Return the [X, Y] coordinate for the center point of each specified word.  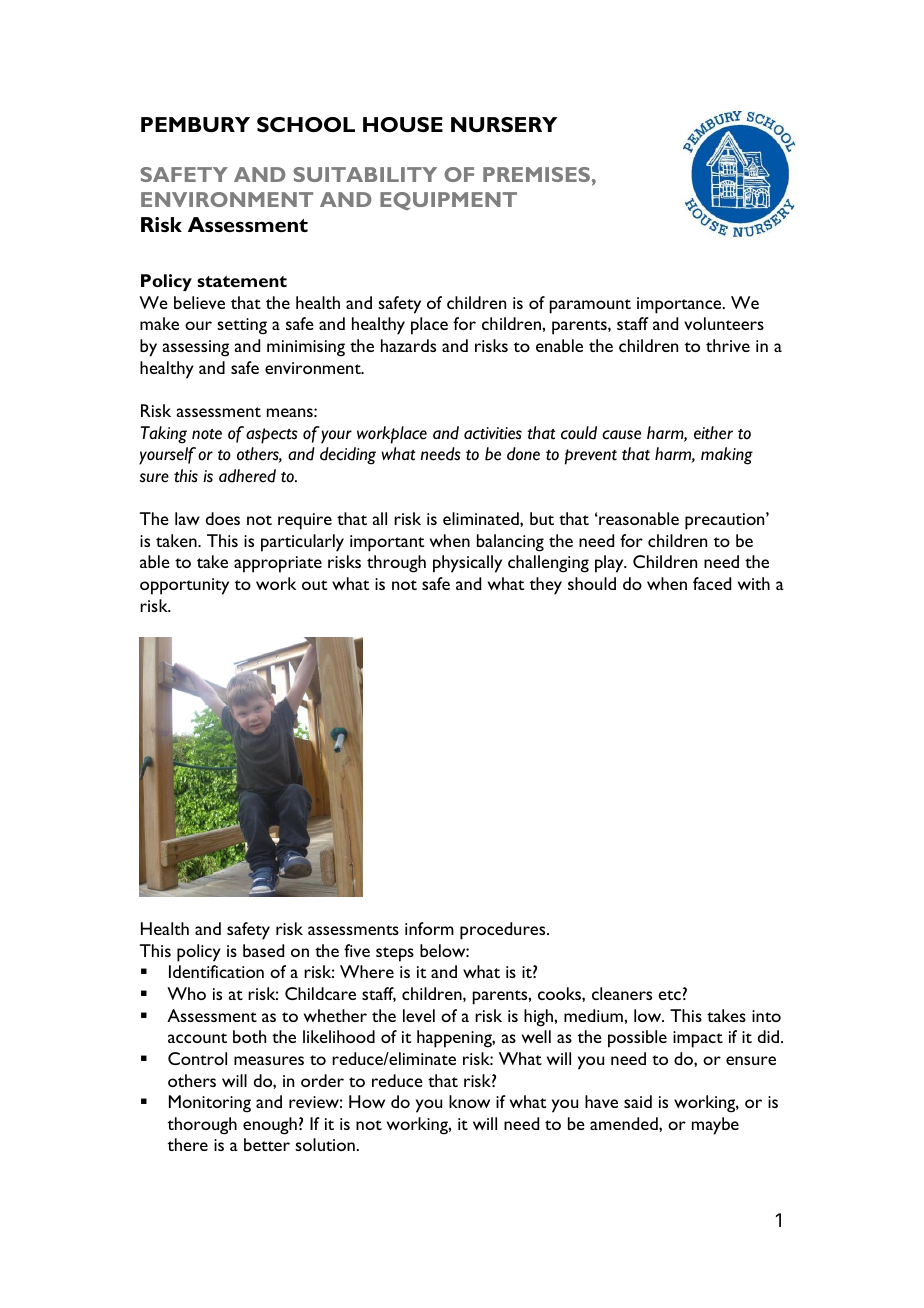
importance [680, 305]
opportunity [184, 586]
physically [467, 564]
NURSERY [504, 124]
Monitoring [210, 1104]
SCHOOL [306, 124]
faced [712, 583]
